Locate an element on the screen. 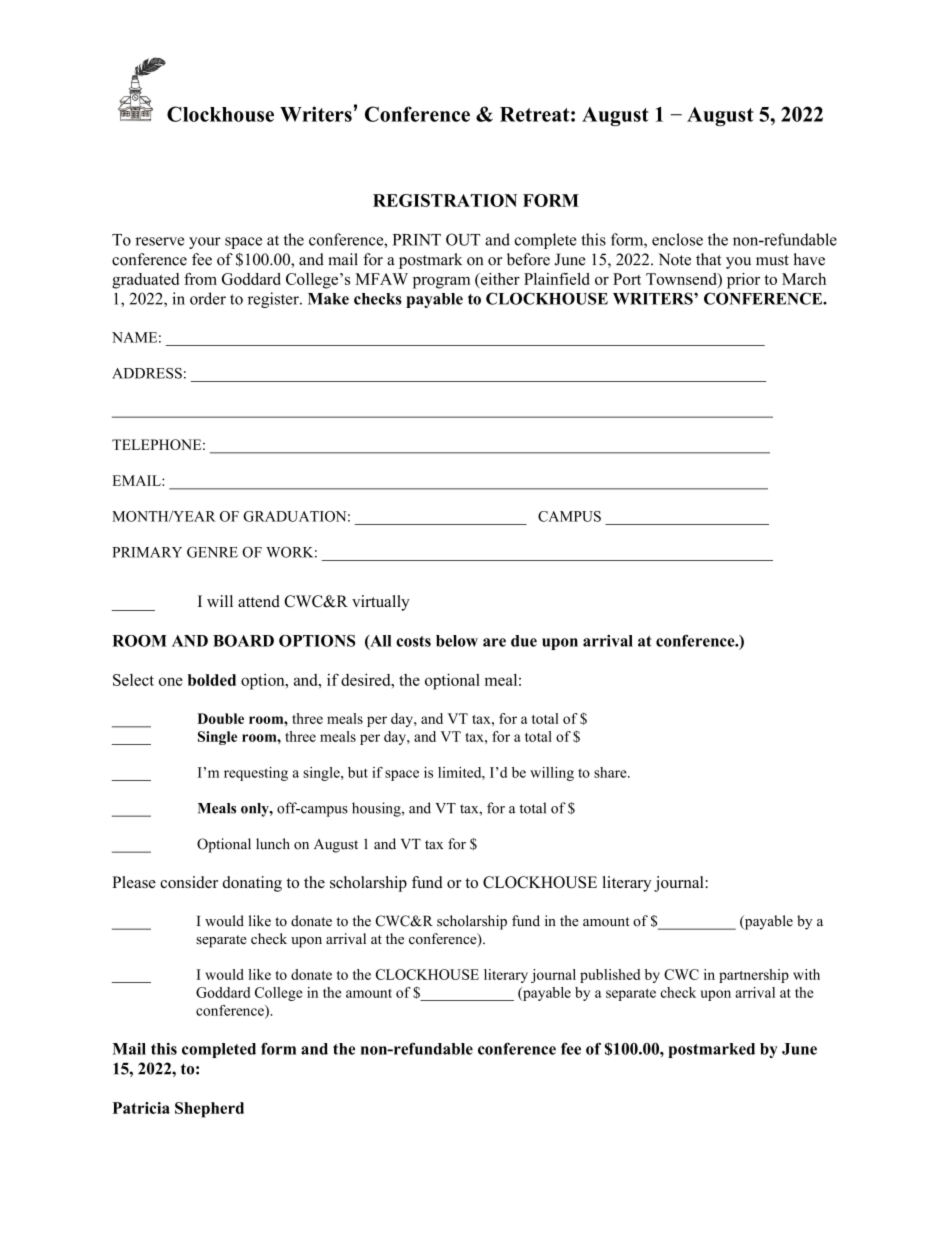  partnership is located at coordinates (754, 976).
